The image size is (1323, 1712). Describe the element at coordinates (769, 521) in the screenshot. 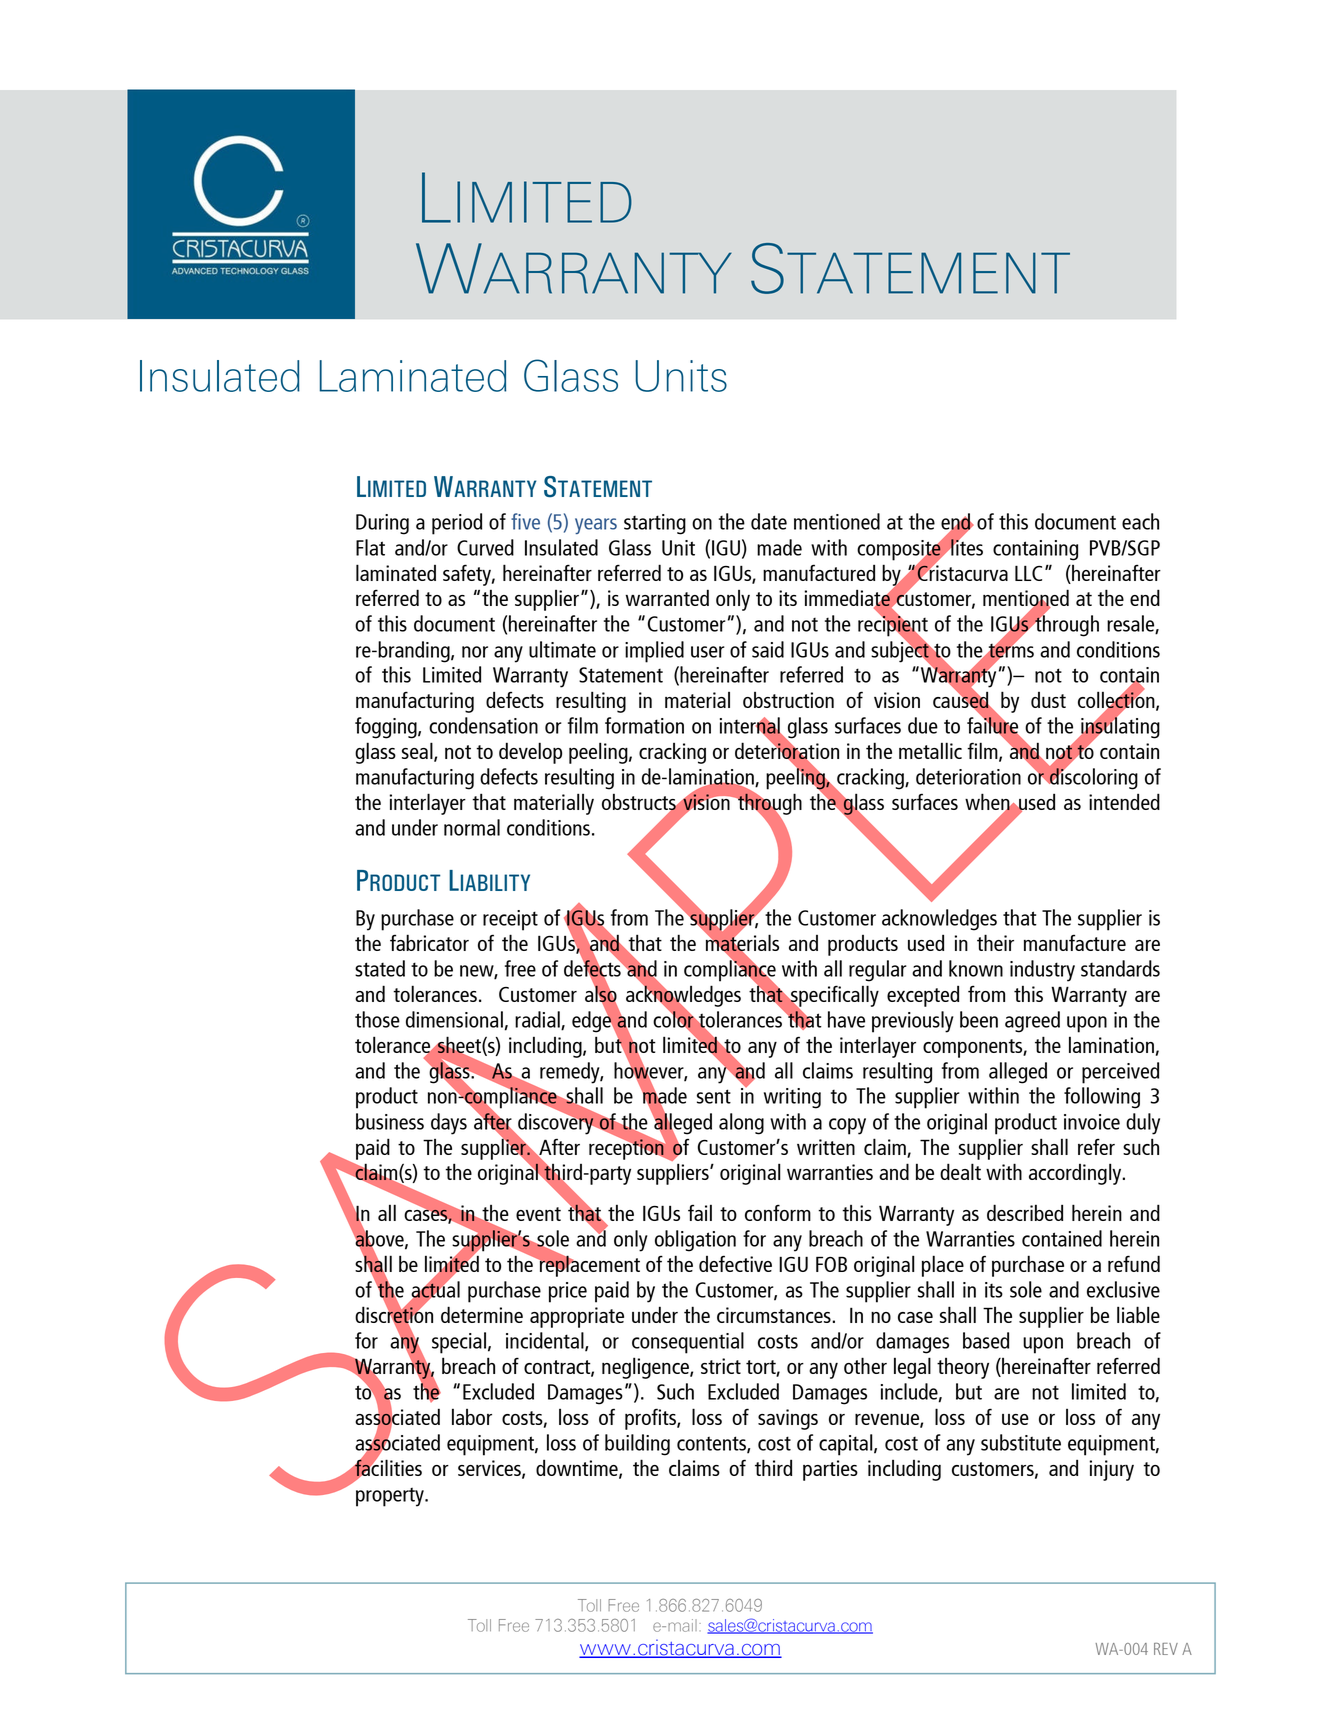

I see `date` at that location.
